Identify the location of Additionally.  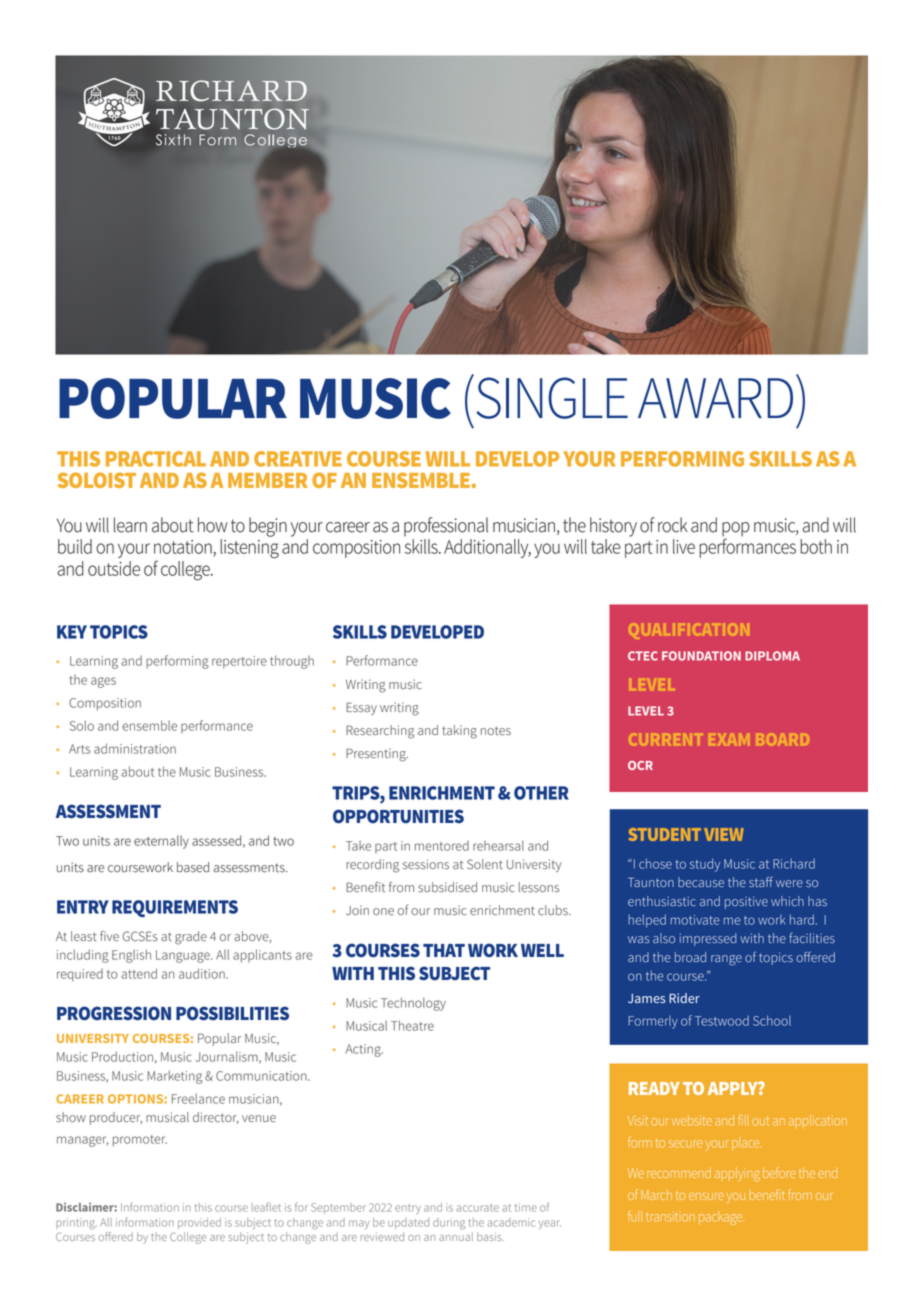
(487, 548).
